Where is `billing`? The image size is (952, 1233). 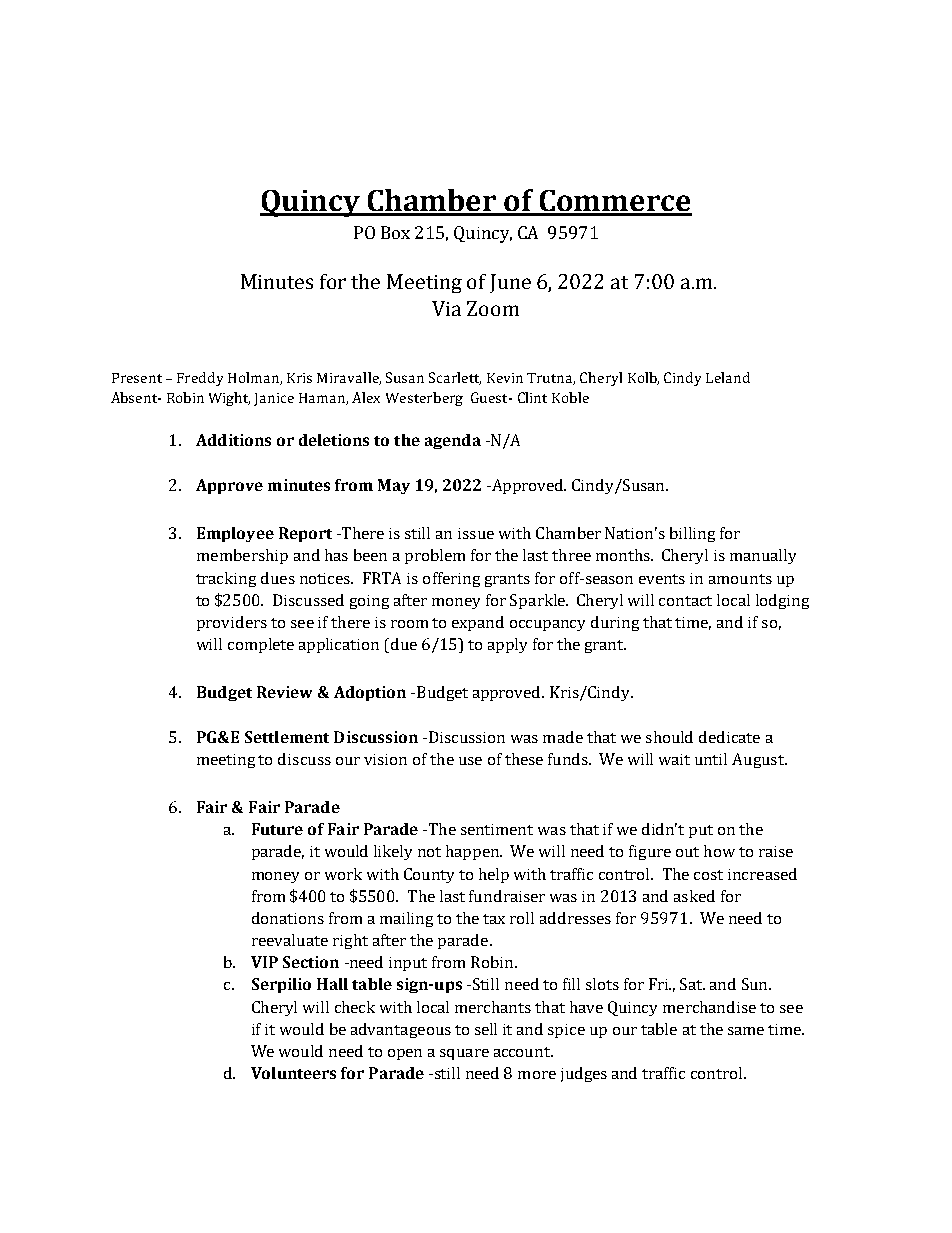
billing is located at coordinates (692, 534).
